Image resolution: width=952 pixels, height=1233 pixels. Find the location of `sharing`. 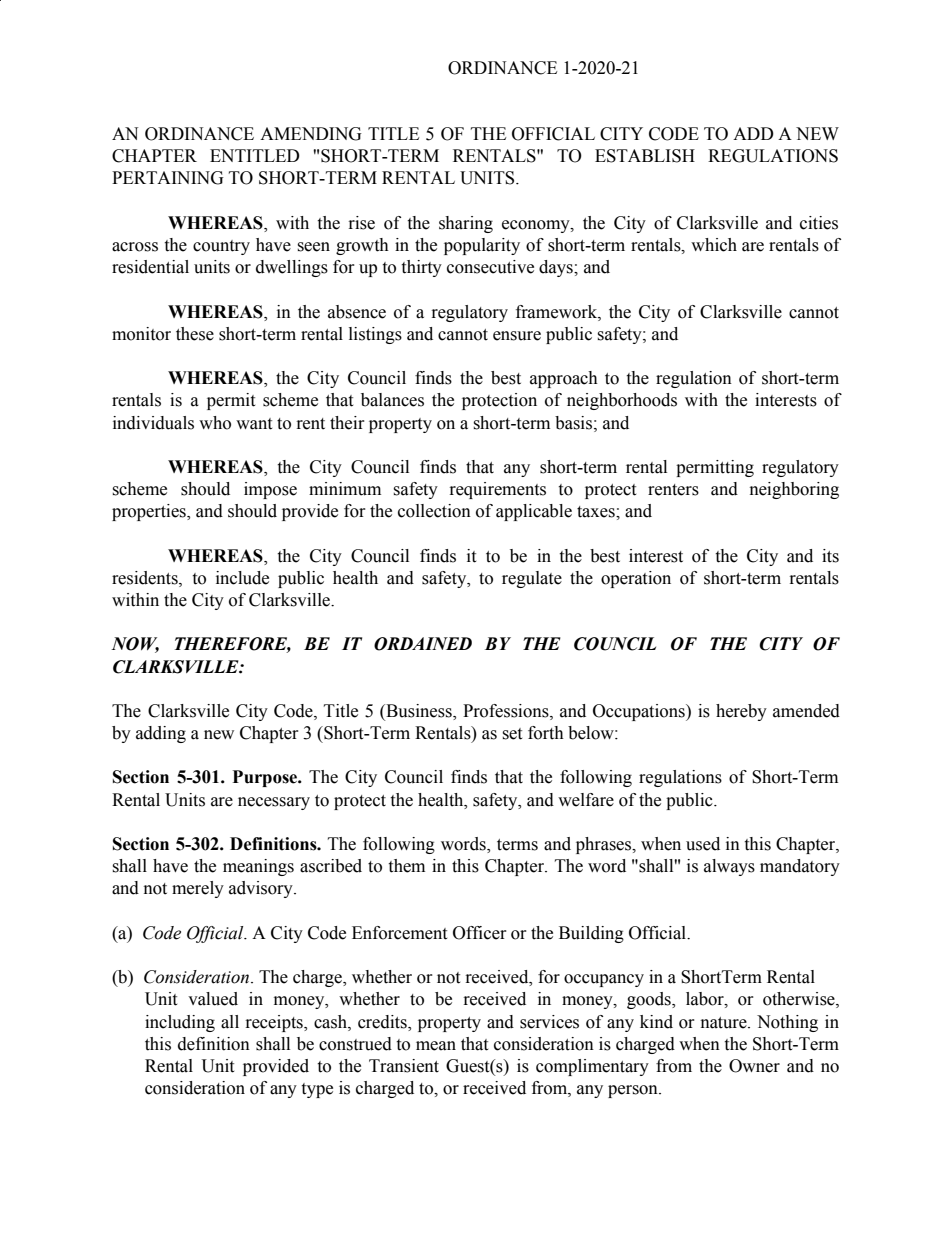

sharing is located at coordinates (466, 224).
